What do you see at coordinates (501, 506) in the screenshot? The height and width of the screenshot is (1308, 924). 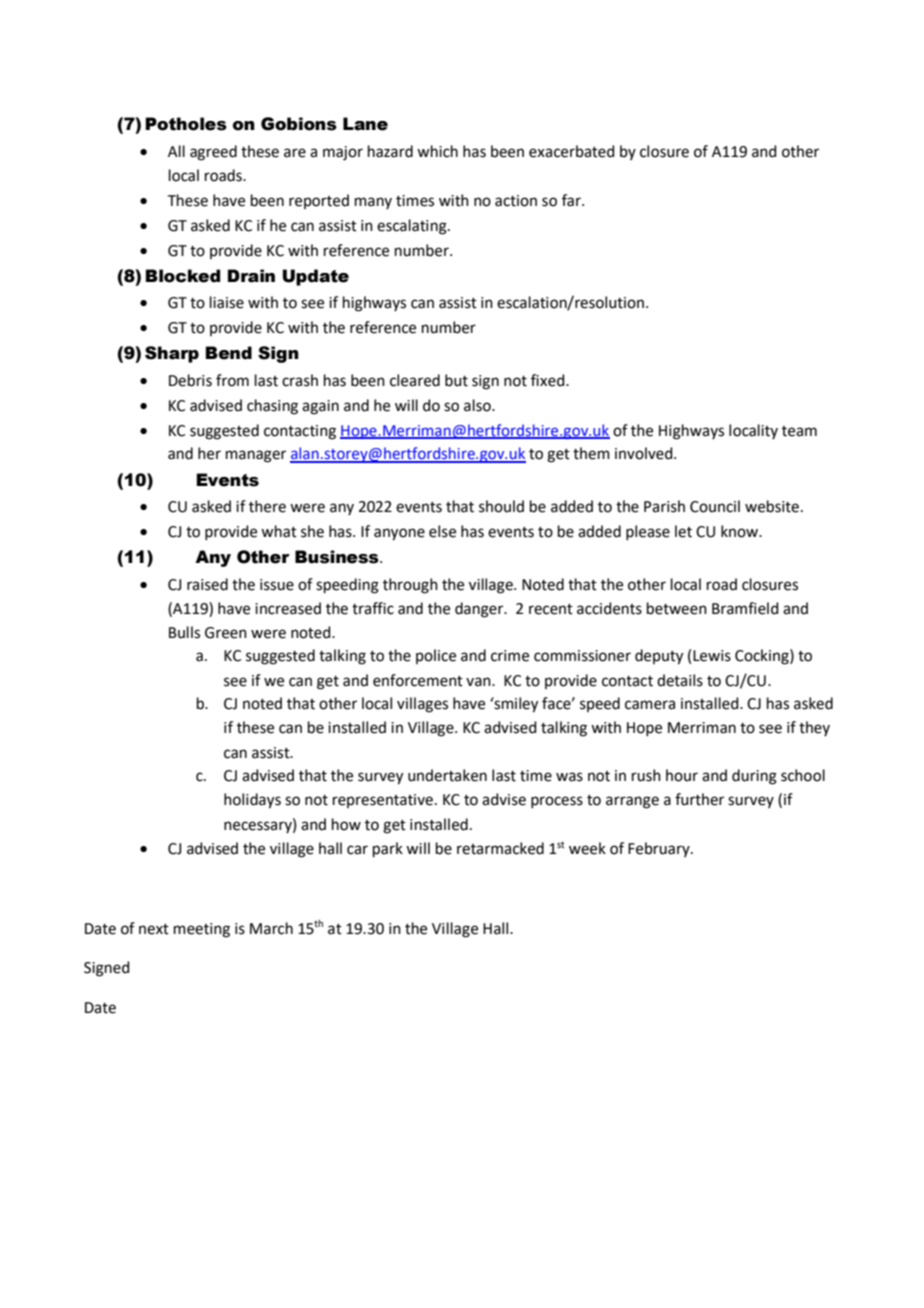 I see `should` at bounding box center [501, 506].
